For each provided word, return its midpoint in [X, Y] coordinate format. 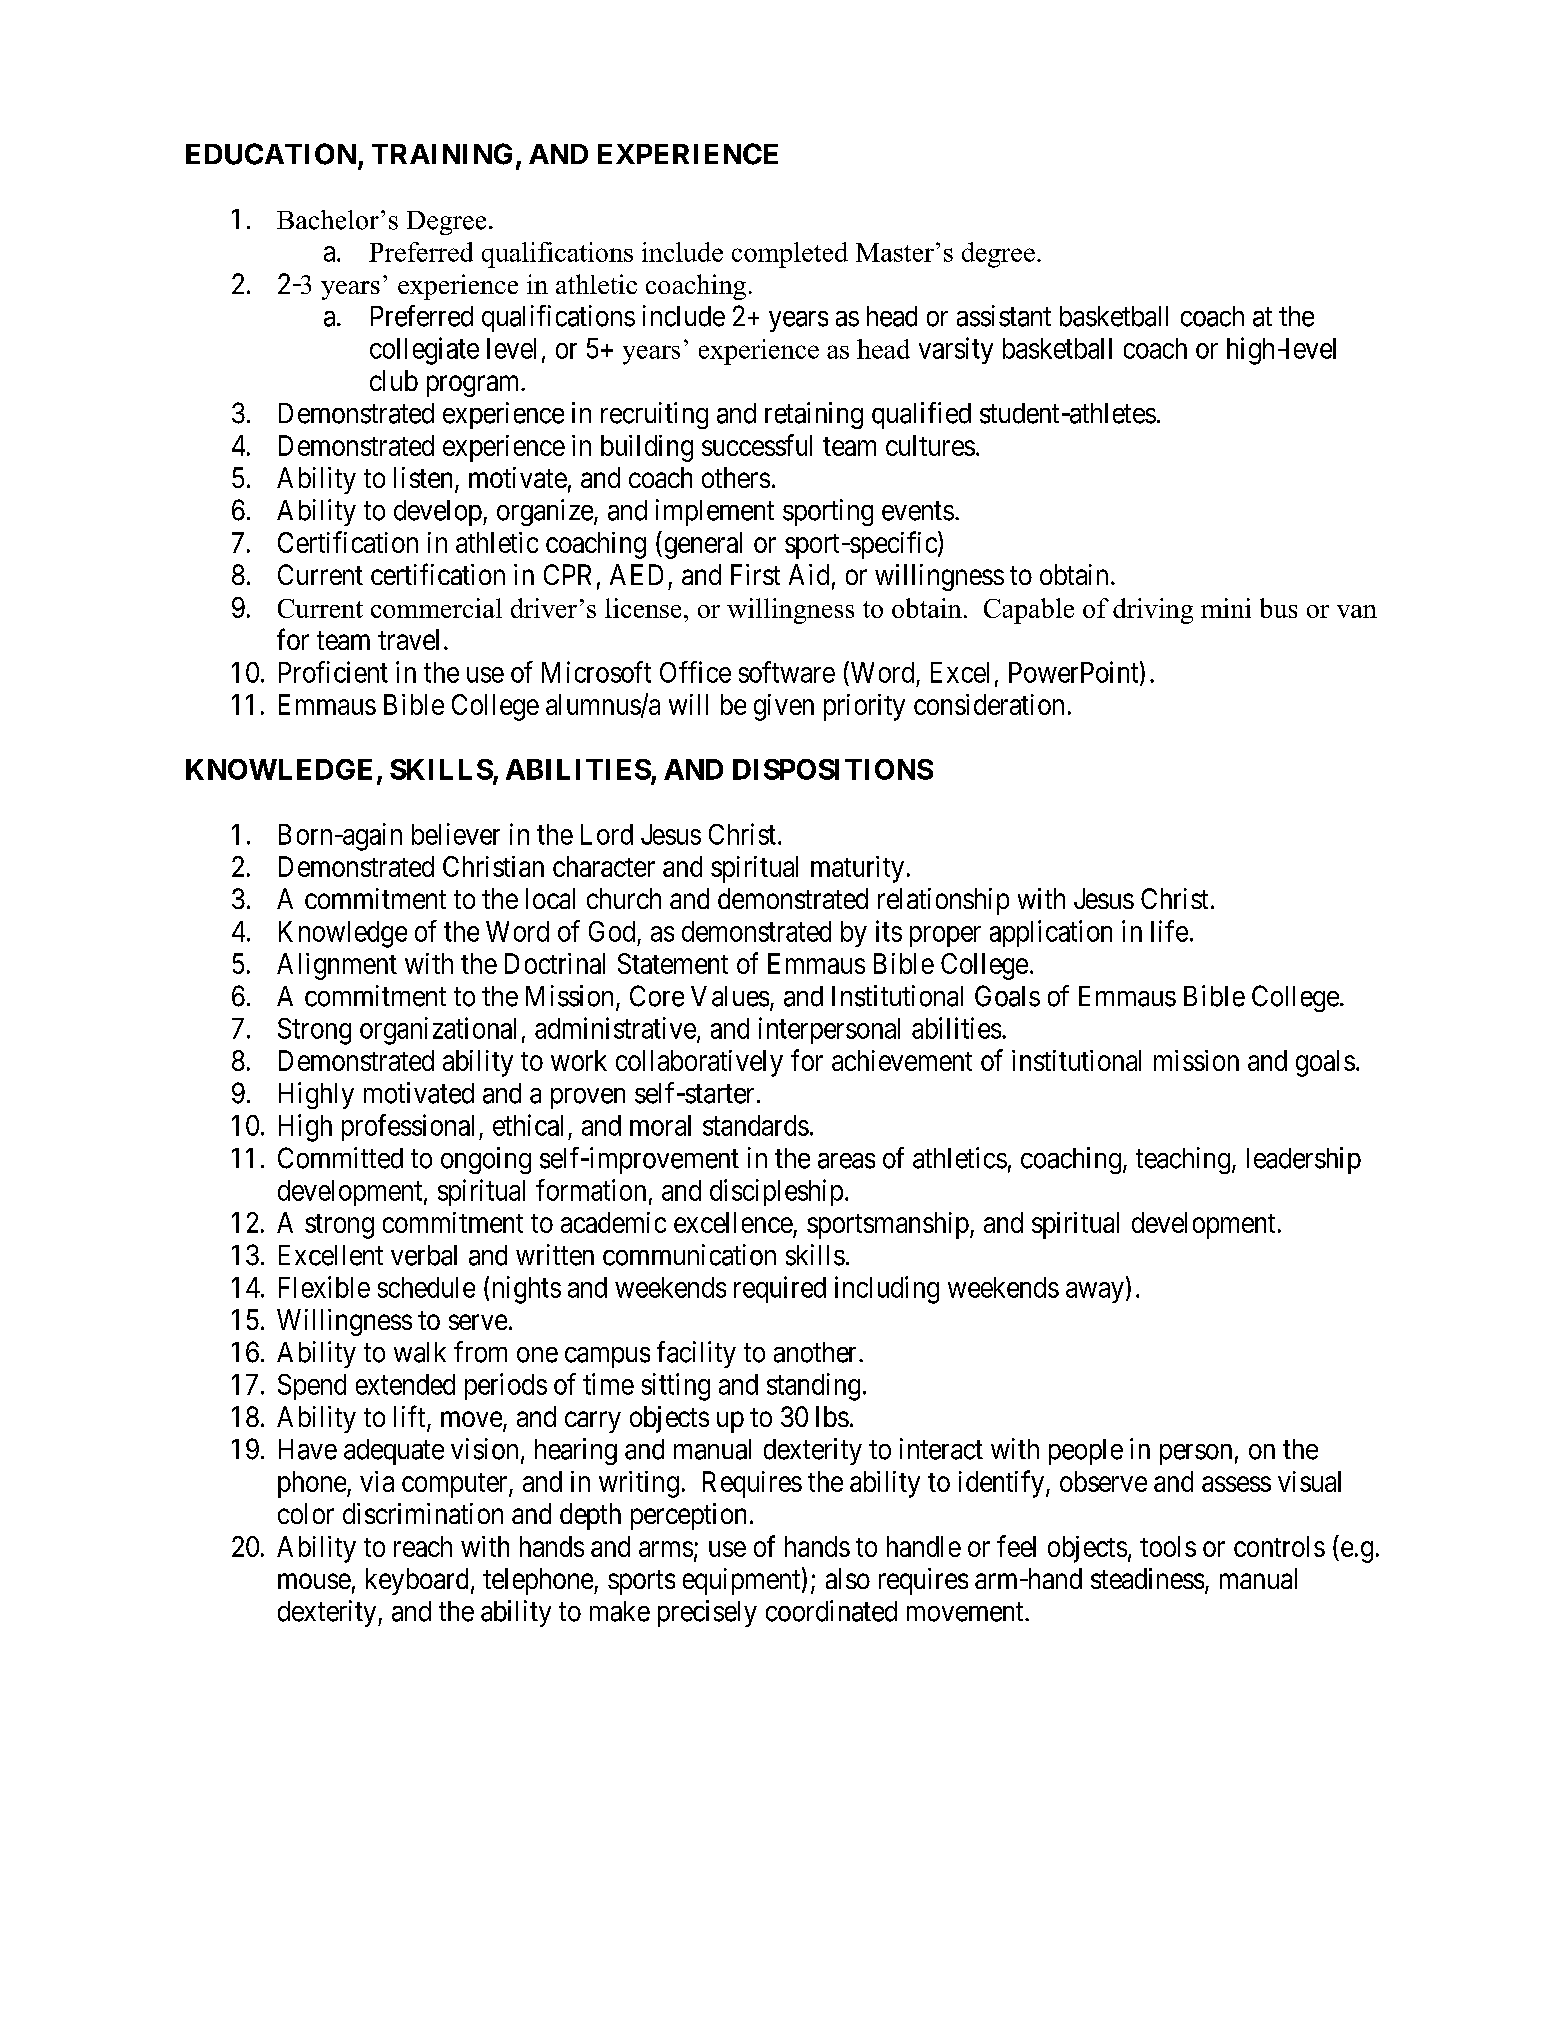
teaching [1183, 1160]
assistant [1004, 316]
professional [408, 1127]
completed [790, 255]
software [787, 672]
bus [1278, 608]
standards [756, 1125]
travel [408, 639]
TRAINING [442, 154]
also [848, 1578]
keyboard [417, 1581]
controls [1279, 1546]
